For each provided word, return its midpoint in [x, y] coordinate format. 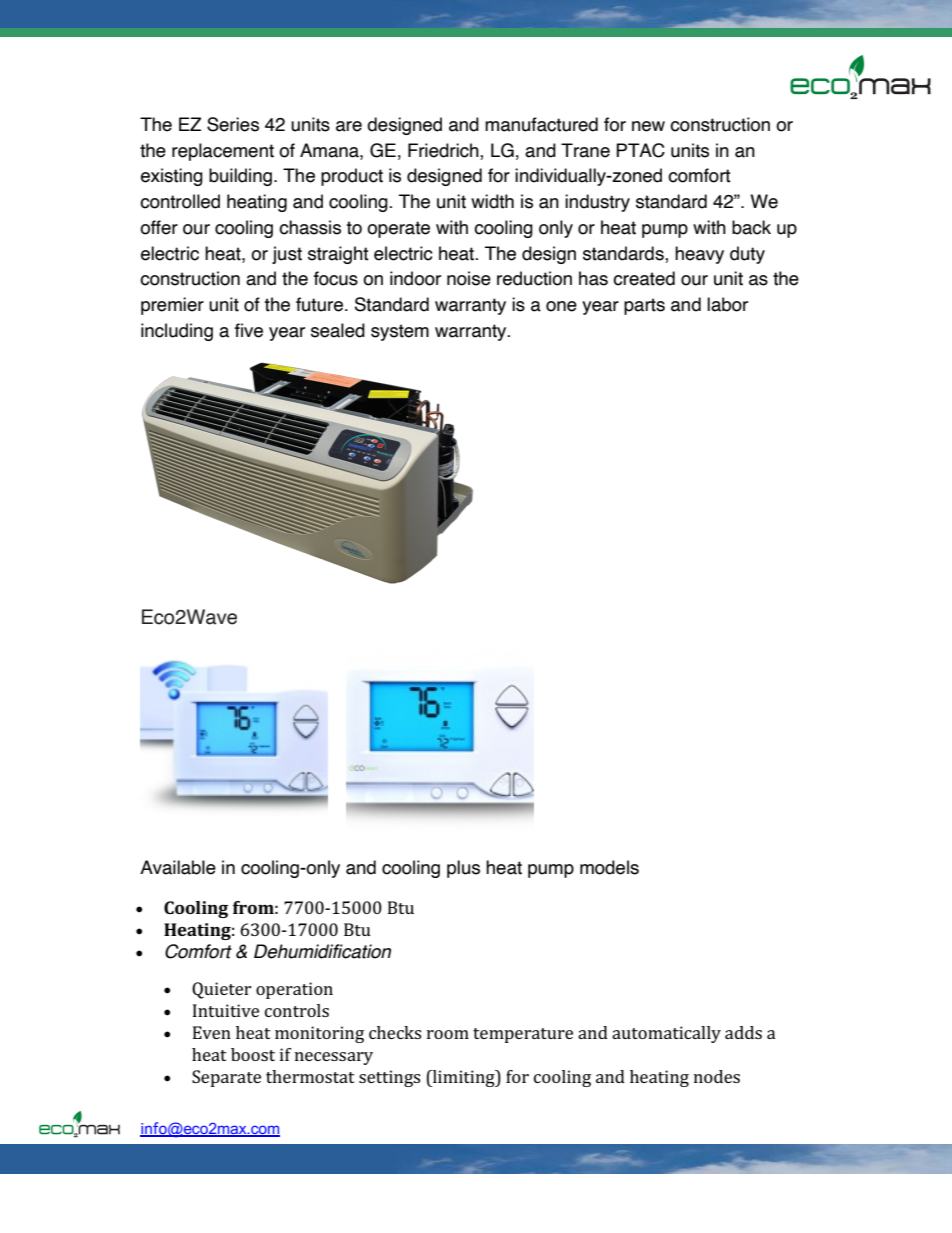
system [400, 332]
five [249, 330]
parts [644, 306]
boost [253, 1054]
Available [178, 867]
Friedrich [444, 150]
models [609, 867]
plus [463, 869]
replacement [223, 152]
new [648, 126]
